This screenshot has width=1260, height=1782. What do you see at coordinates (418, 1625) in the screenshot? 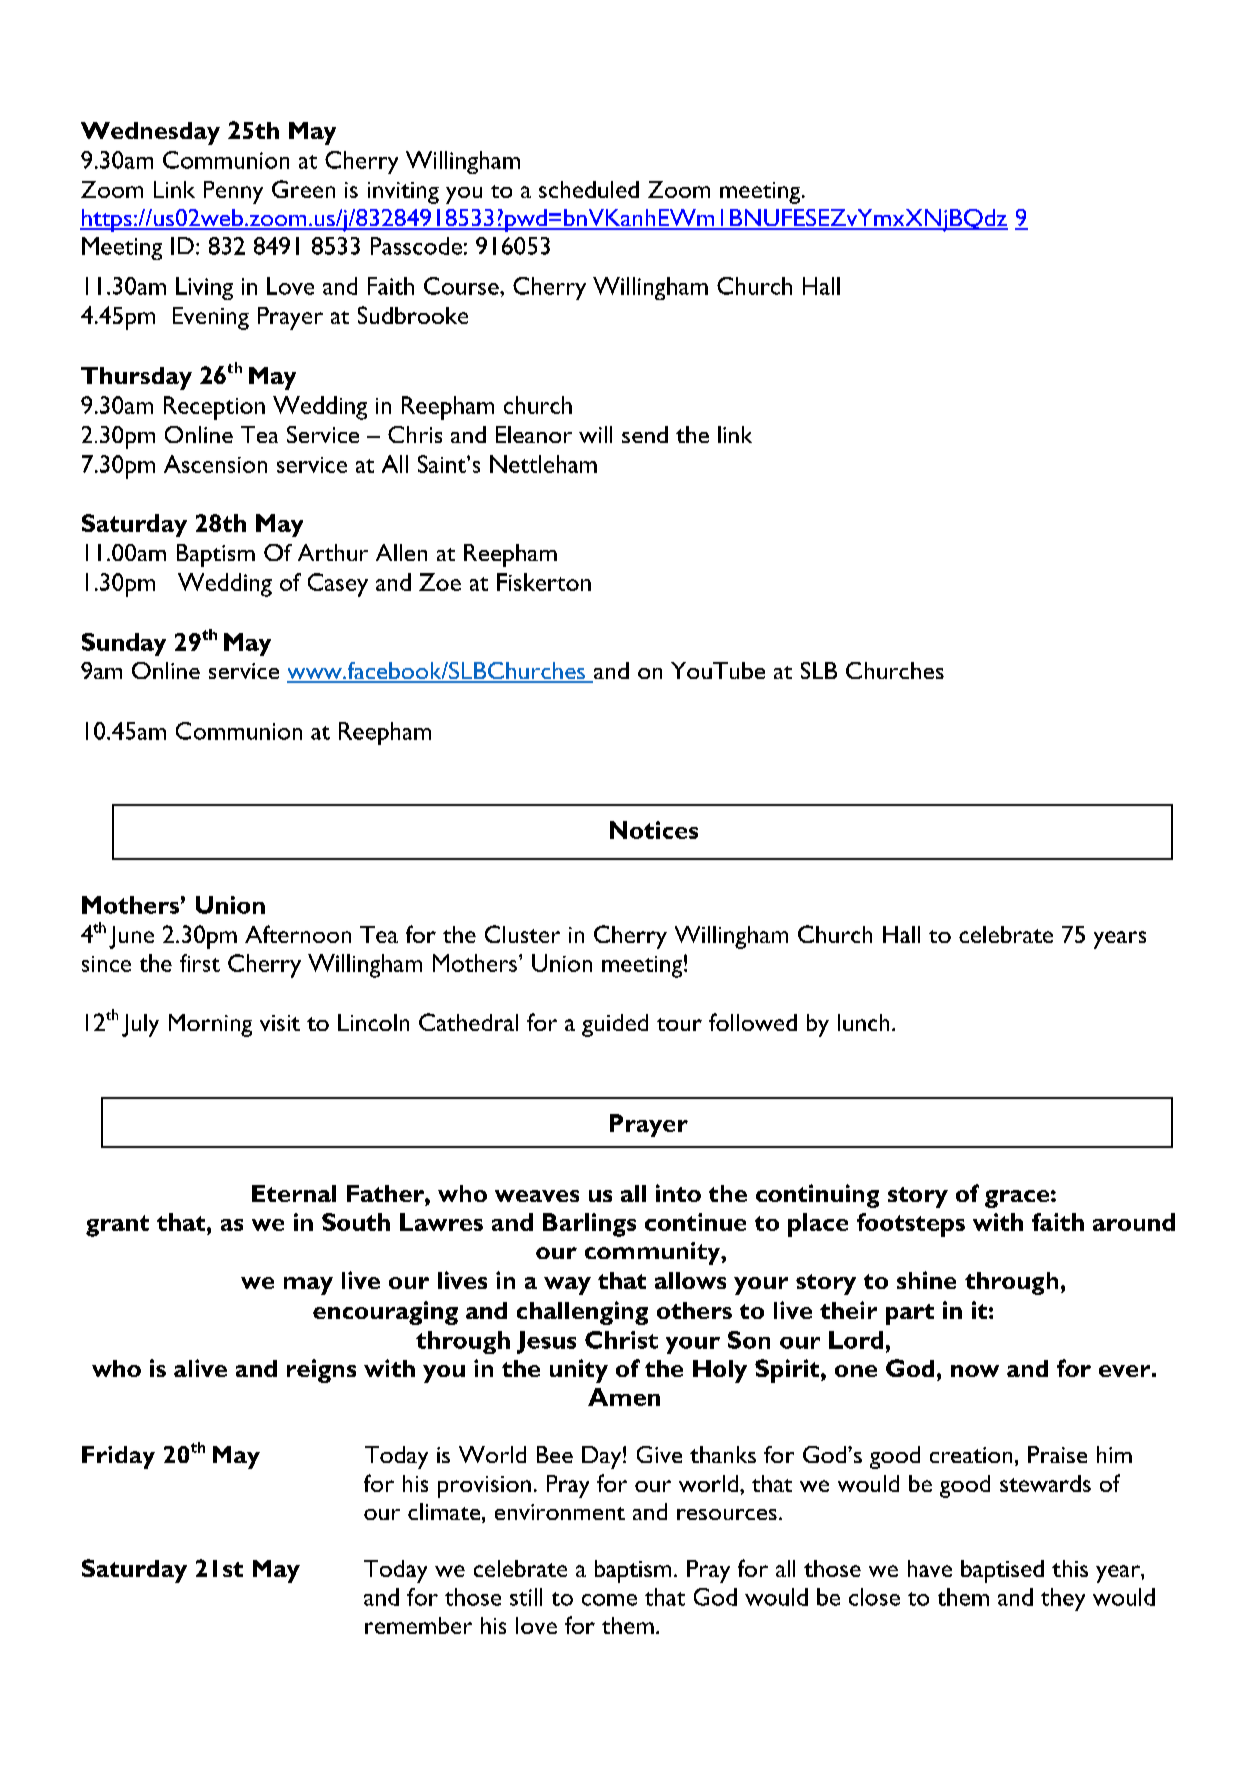
I see `remember` at bounding box center [418, 1625].
